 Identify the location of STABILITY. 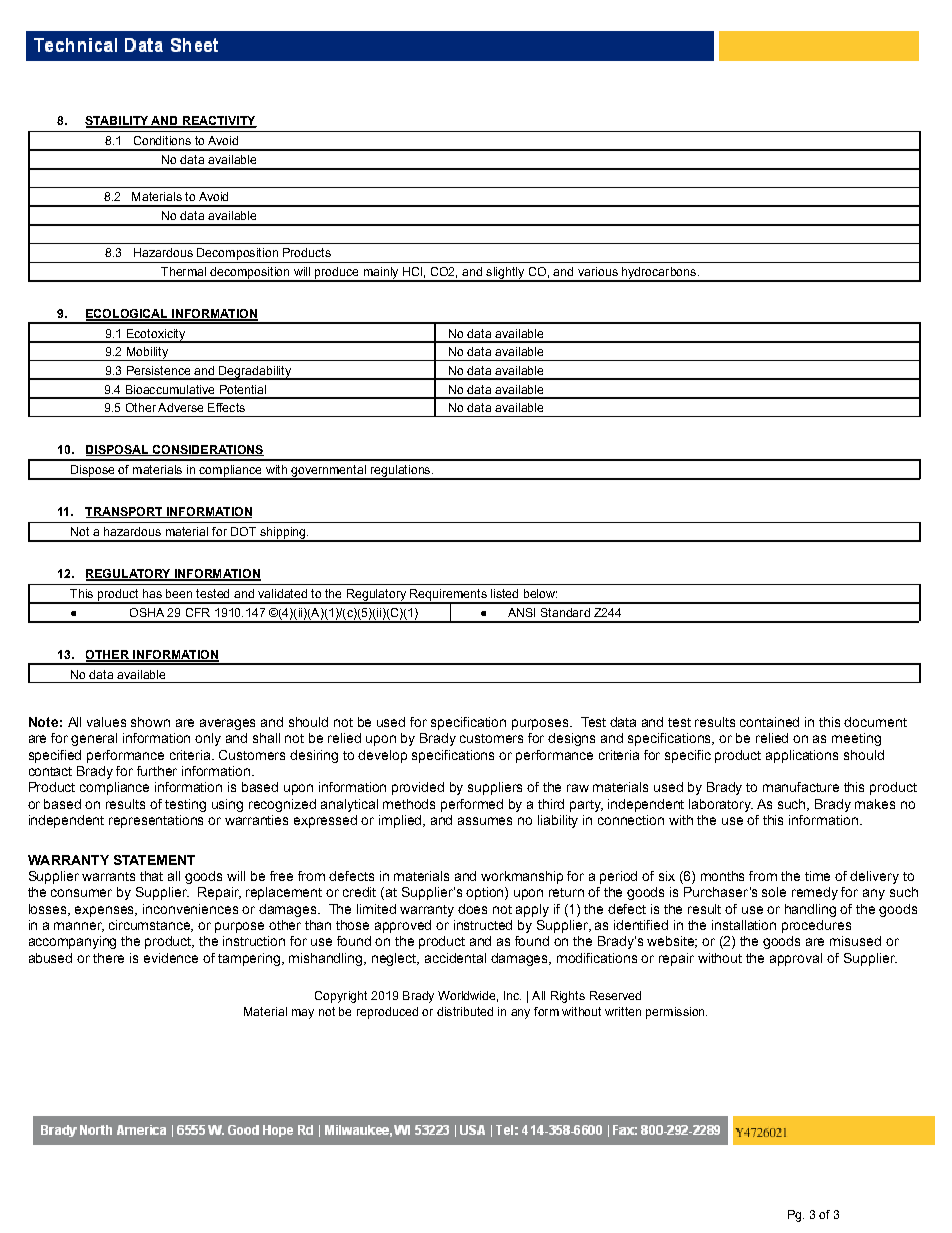
(117, 122).
